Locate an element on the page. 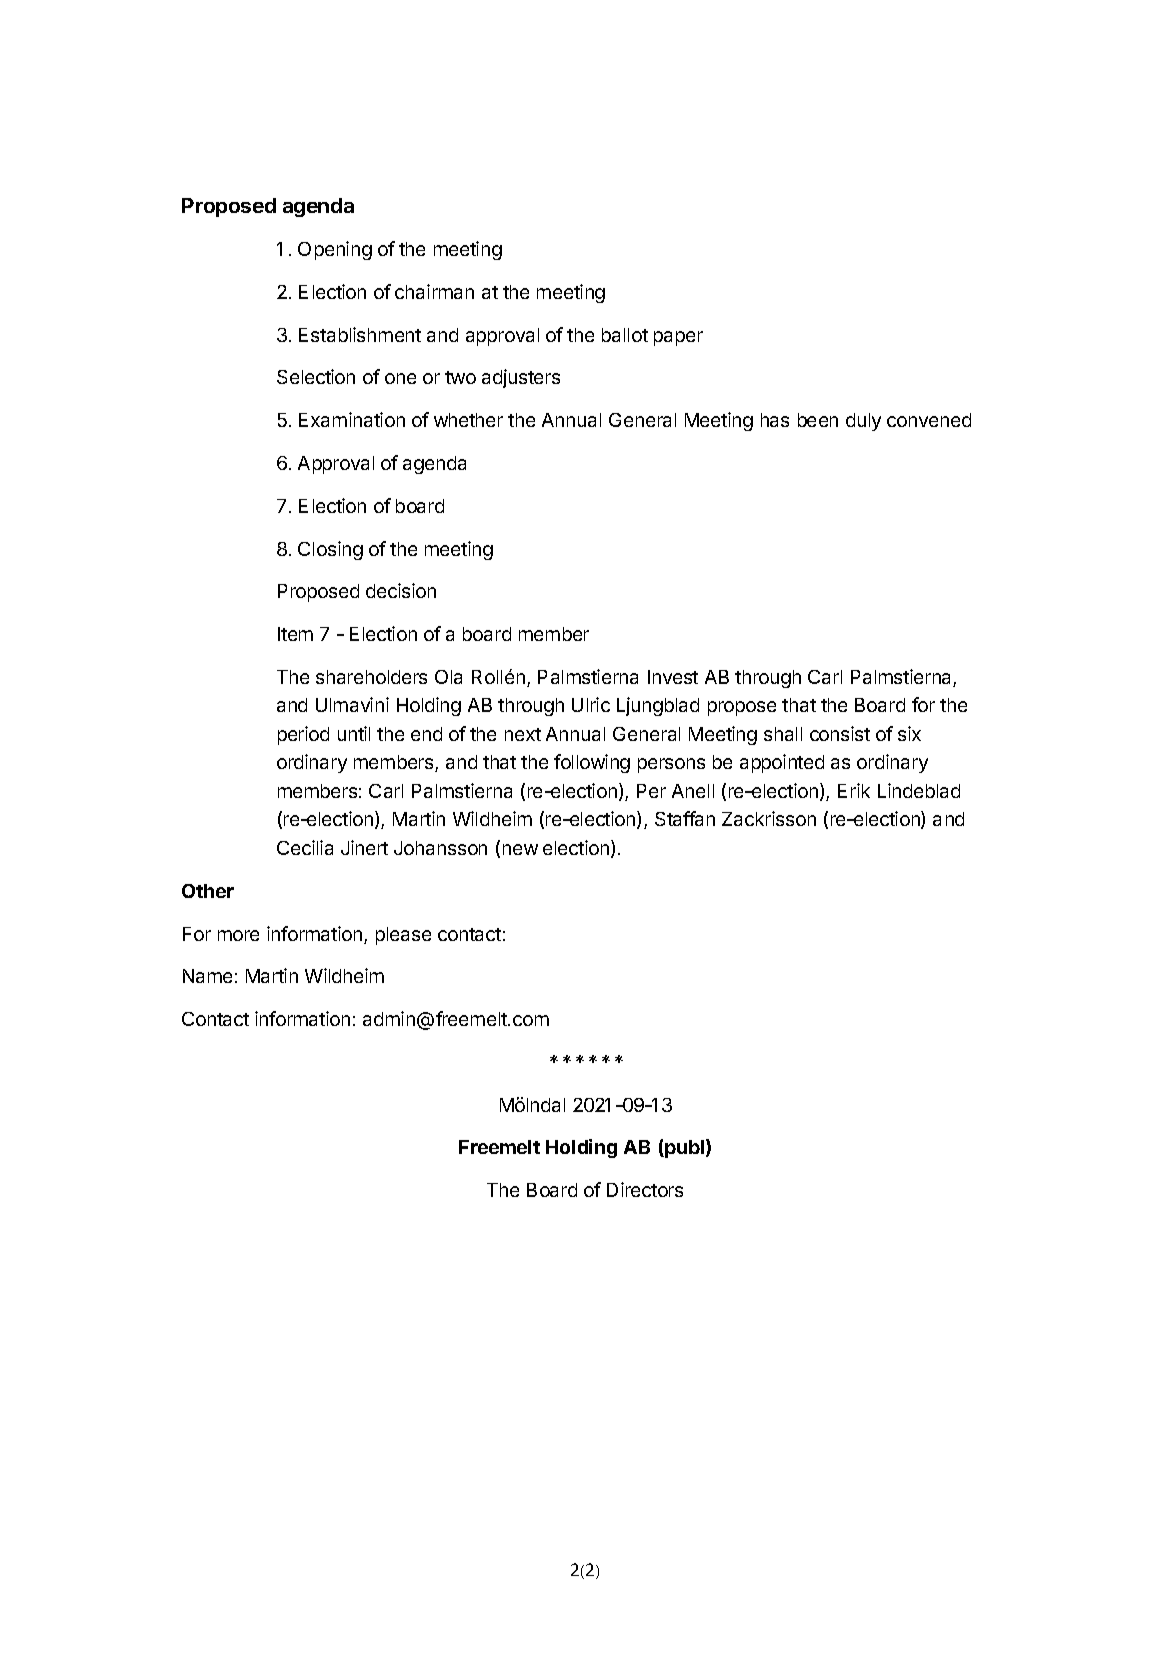 This page has width=1171, height=1655. Name is located at coordinates (207, 976).
